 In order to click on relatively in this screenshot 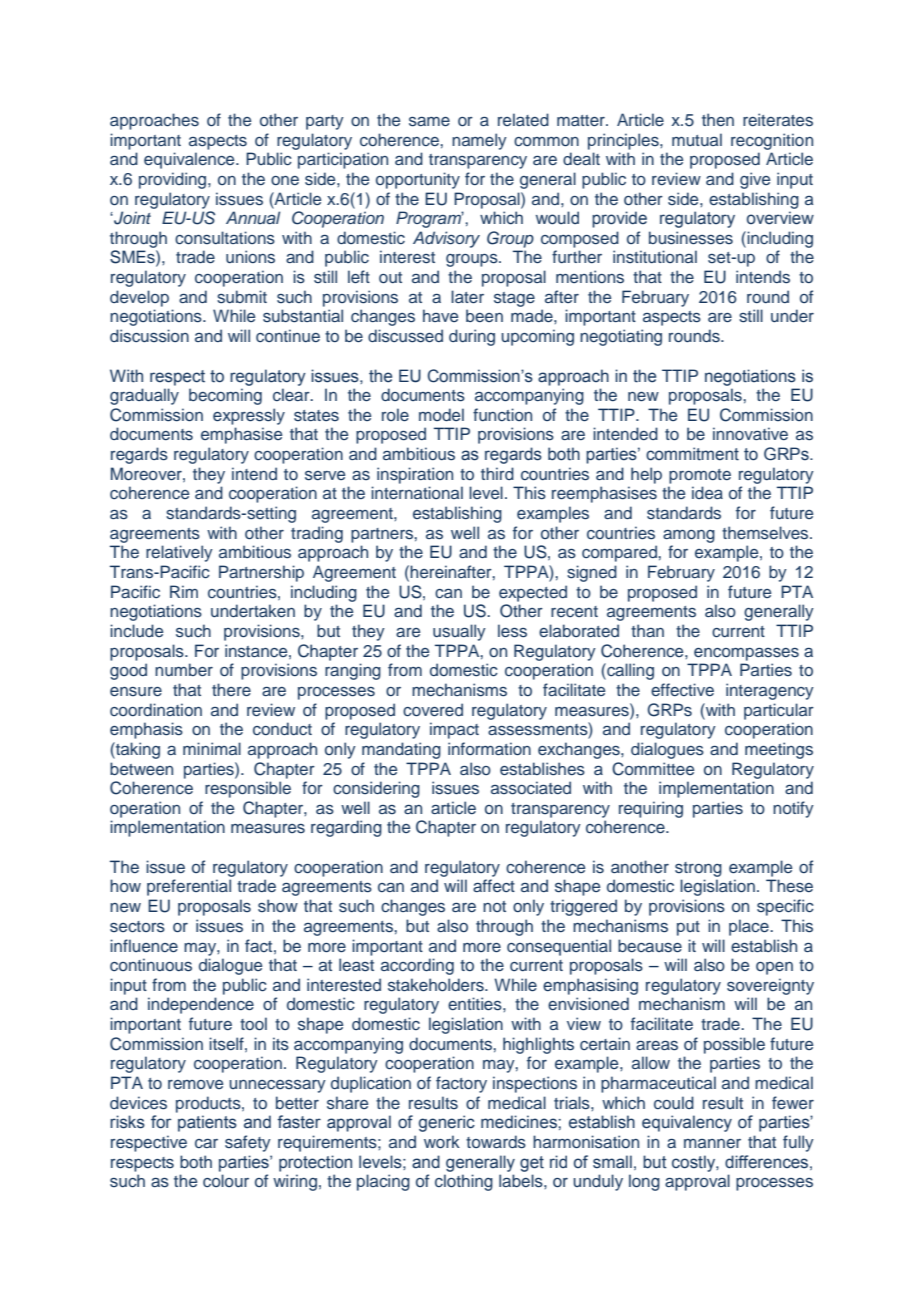, I will do `click(179, 553)`.
